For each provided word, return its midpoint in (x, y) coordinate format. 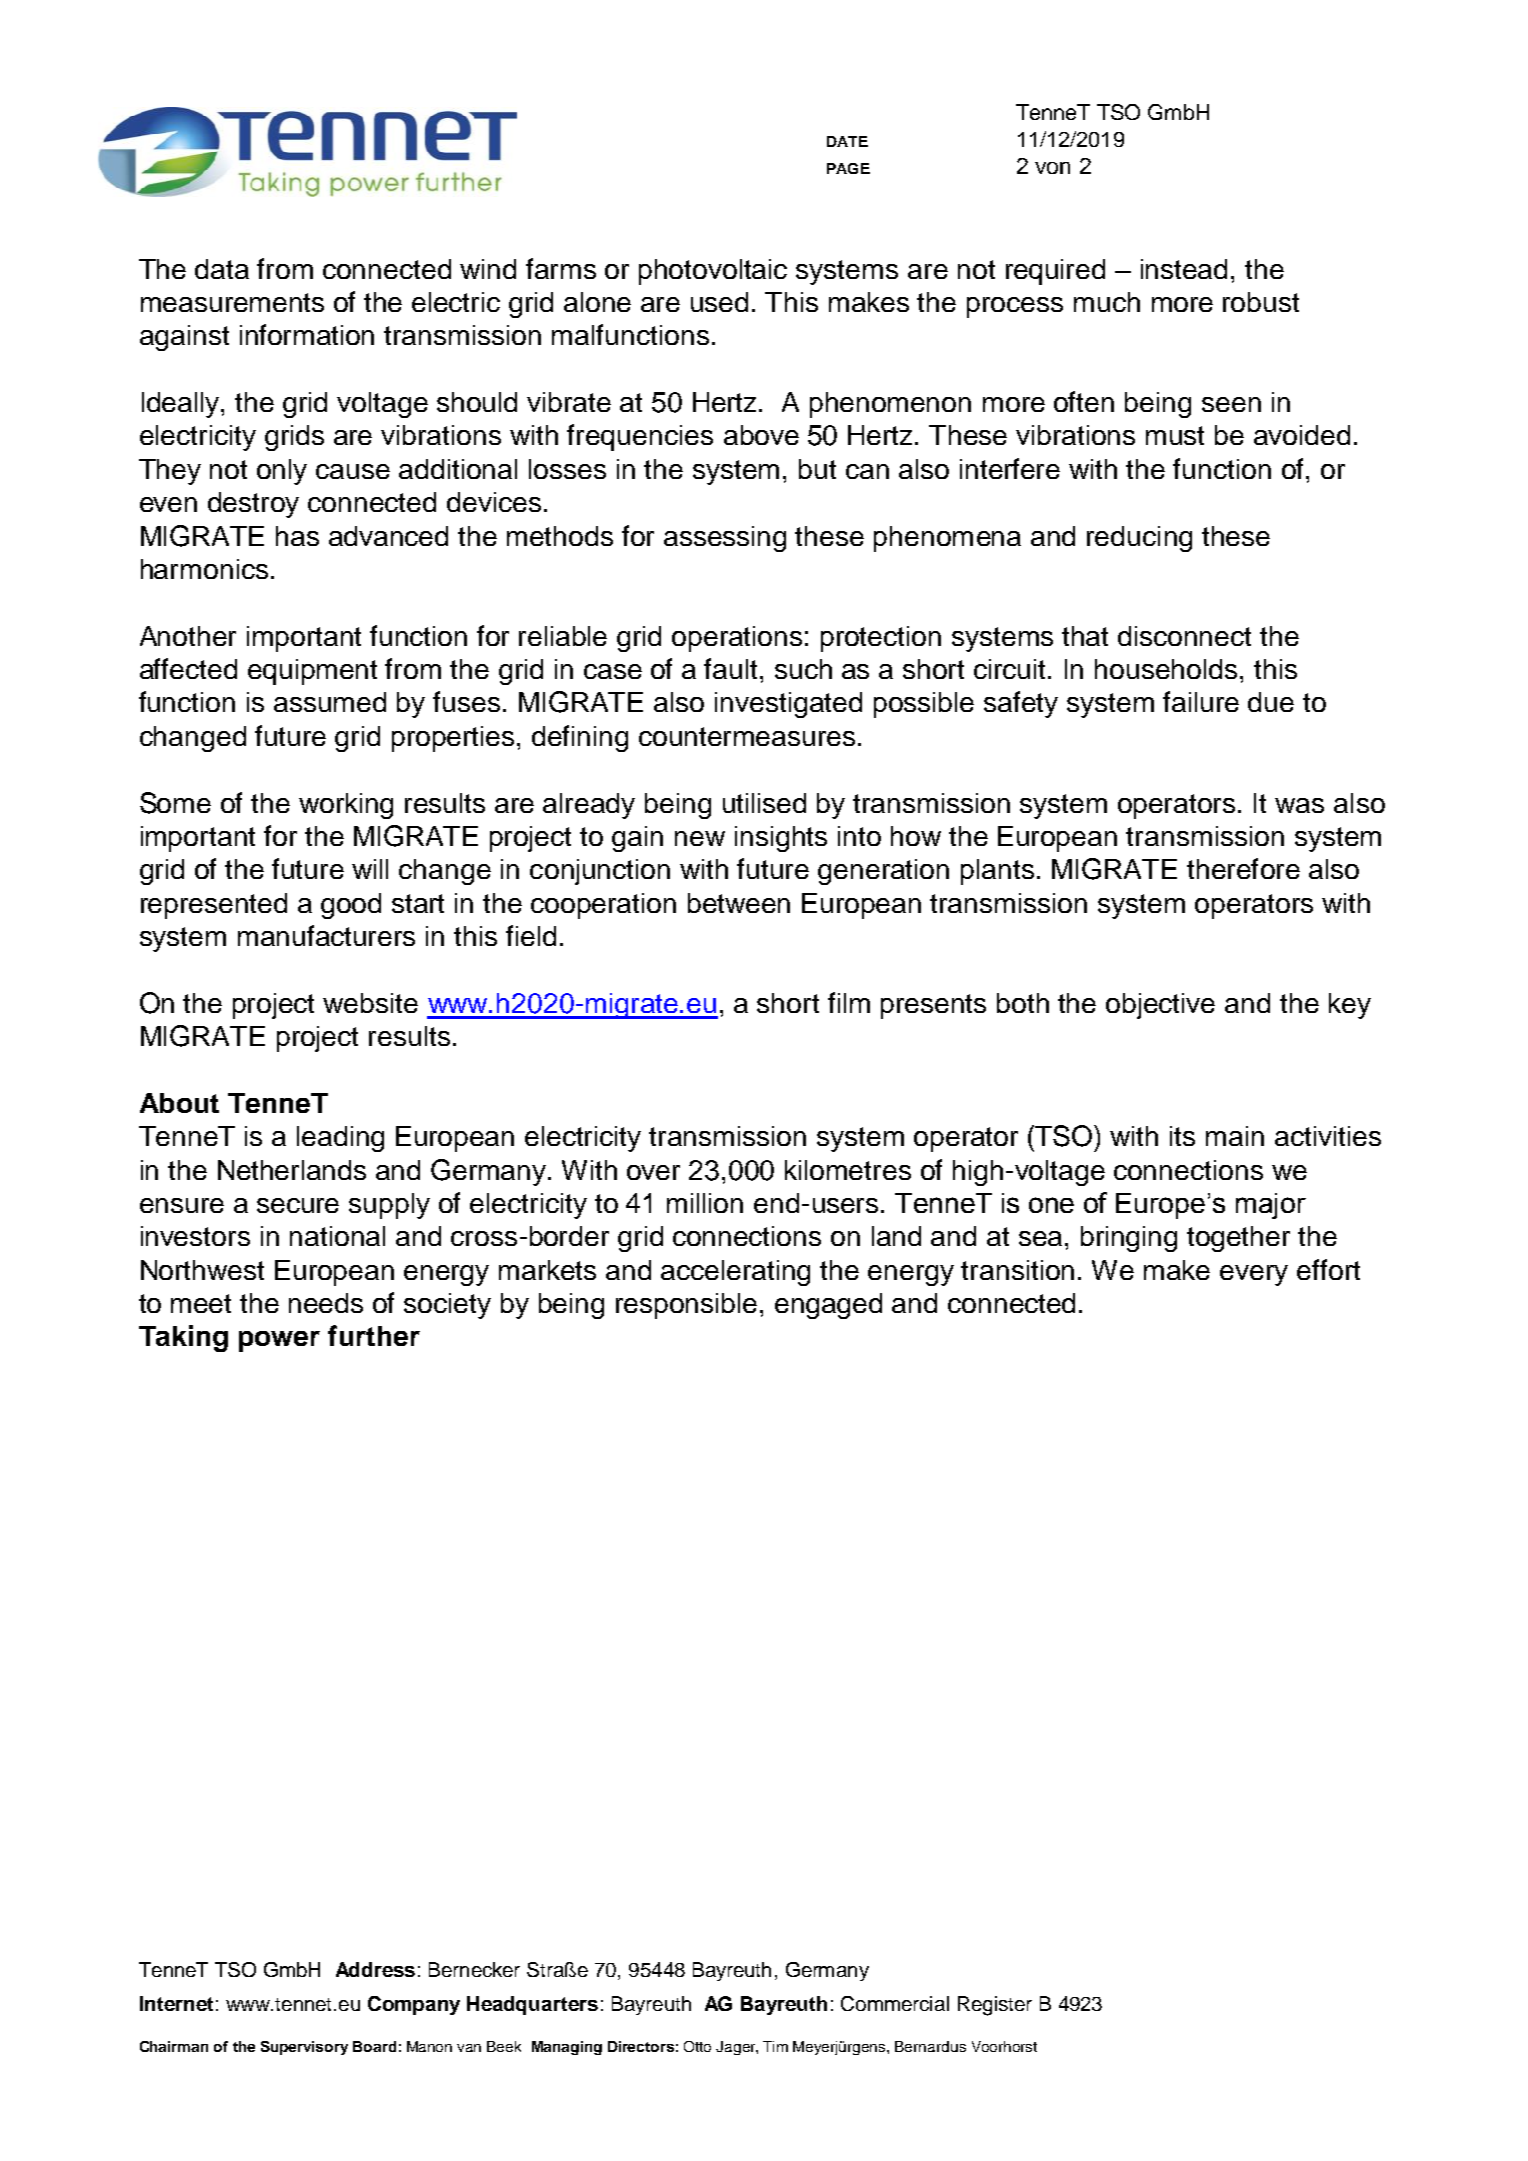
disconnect (1184, 636)
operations (737, 639)
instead (1184, 269)
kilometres (848, 1170)
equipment (312, 672)
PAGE (848, 168)
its (1182, 1136)
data (222, 269)
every (1254, 1275)
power (279, 1341)
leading (340, 1139)
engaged (828, 1306)
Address (375, 1969)
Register (995, 2006)
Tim (775, 2046)
